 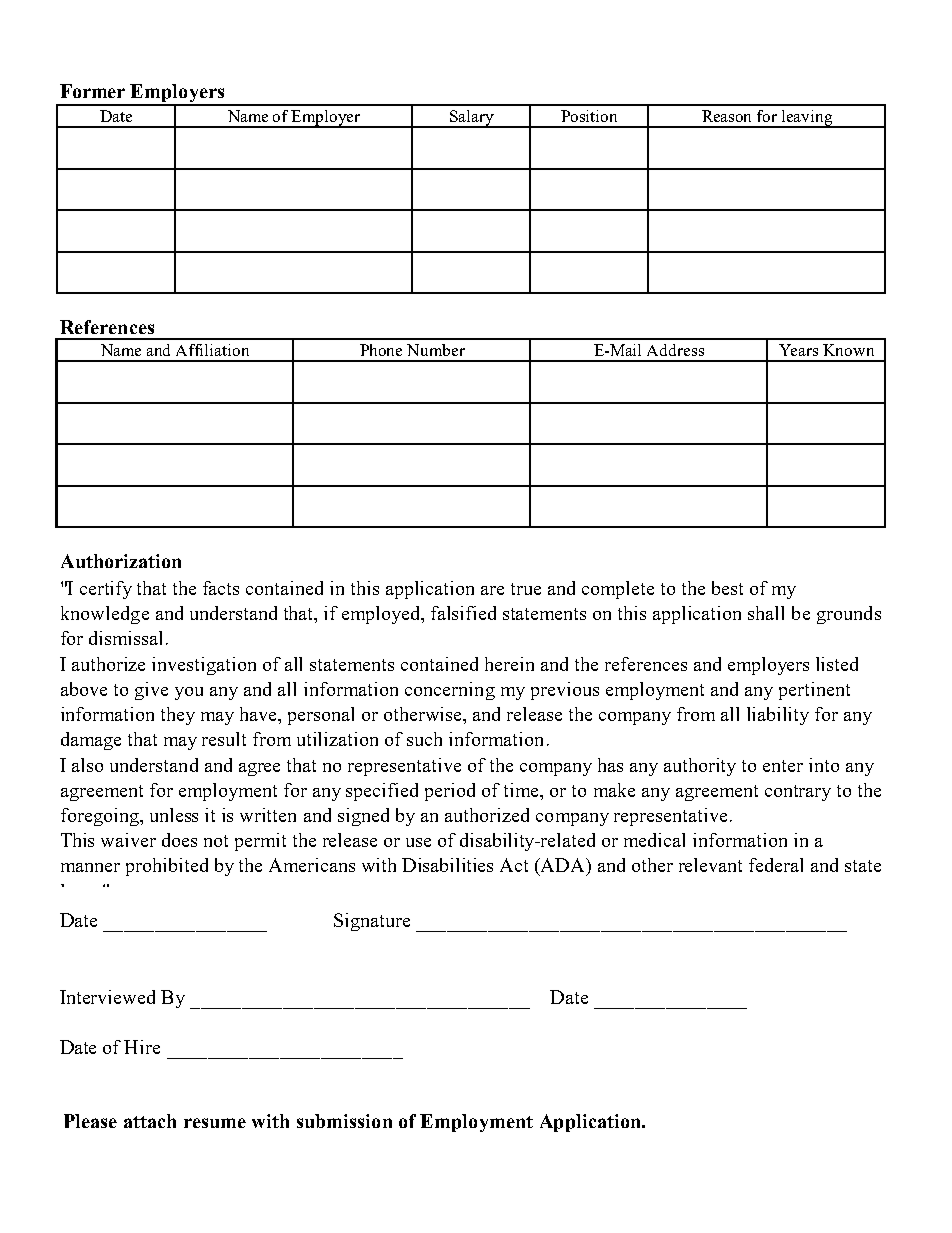 I want to click on attach, so click(x=150, y=1121).
